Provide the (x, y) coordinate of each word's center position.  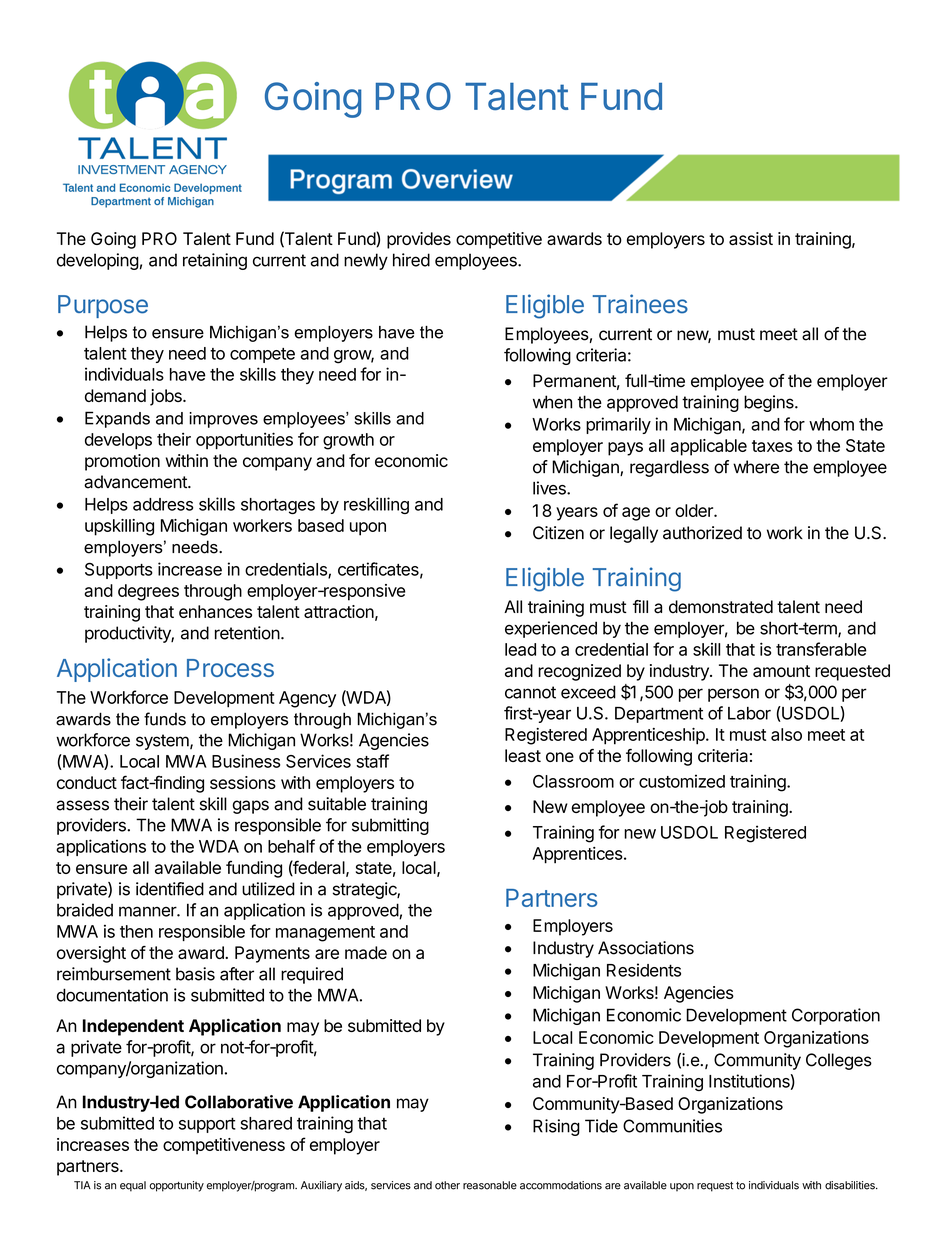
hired (411, 260)
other (447, 1185)
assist (751, 238)
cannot (530, 692)
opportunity (176, 1186)
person (733, 695)
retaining (215, 261)
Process (230, 668)
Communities (672, 1126)
